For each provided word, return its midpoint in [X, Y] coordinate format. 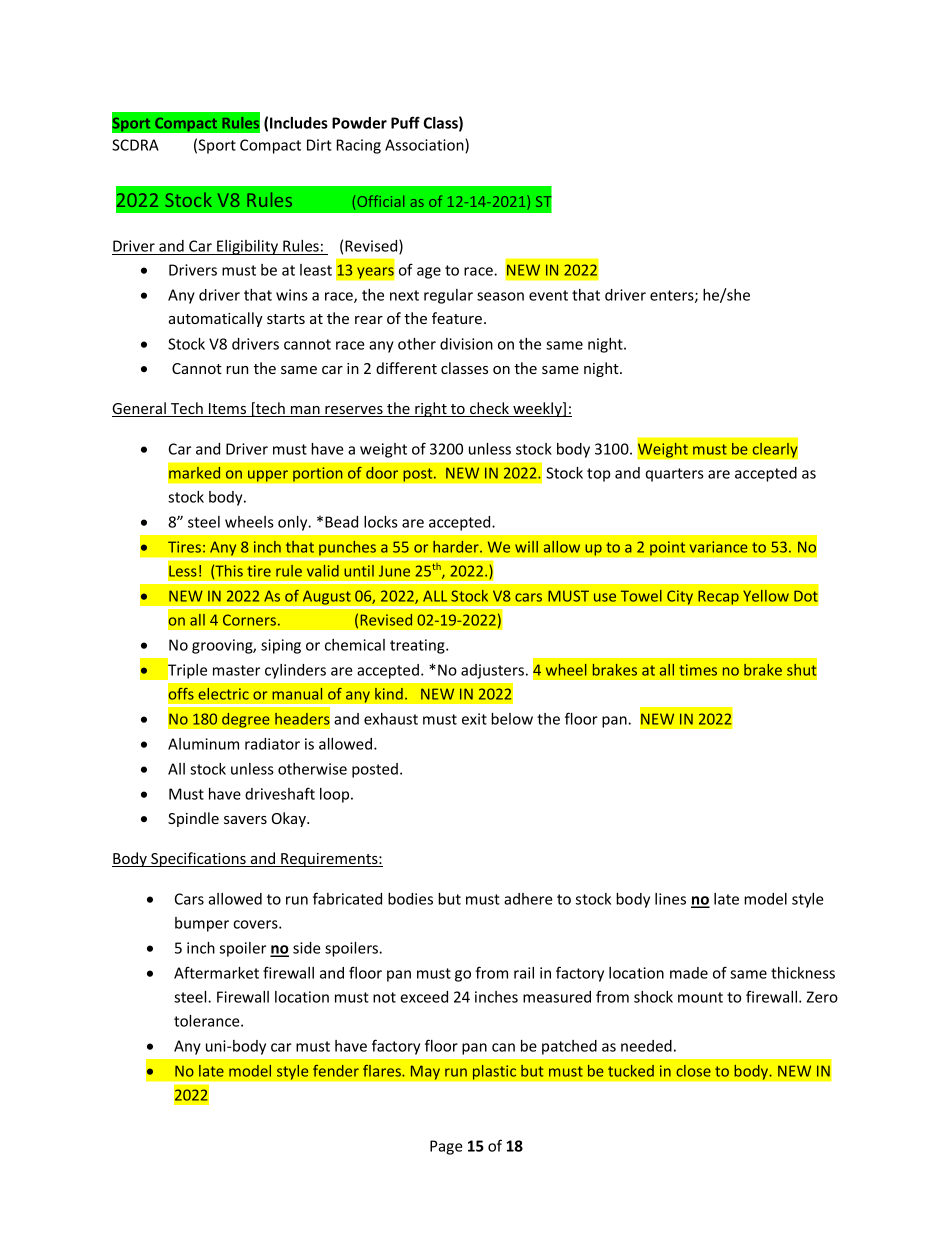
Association [425, 146]
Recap [718, 597]
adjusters [492, 671]
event [548, 295]
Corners [249, 620]
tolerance [208, 1021]
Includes [299, 123]
